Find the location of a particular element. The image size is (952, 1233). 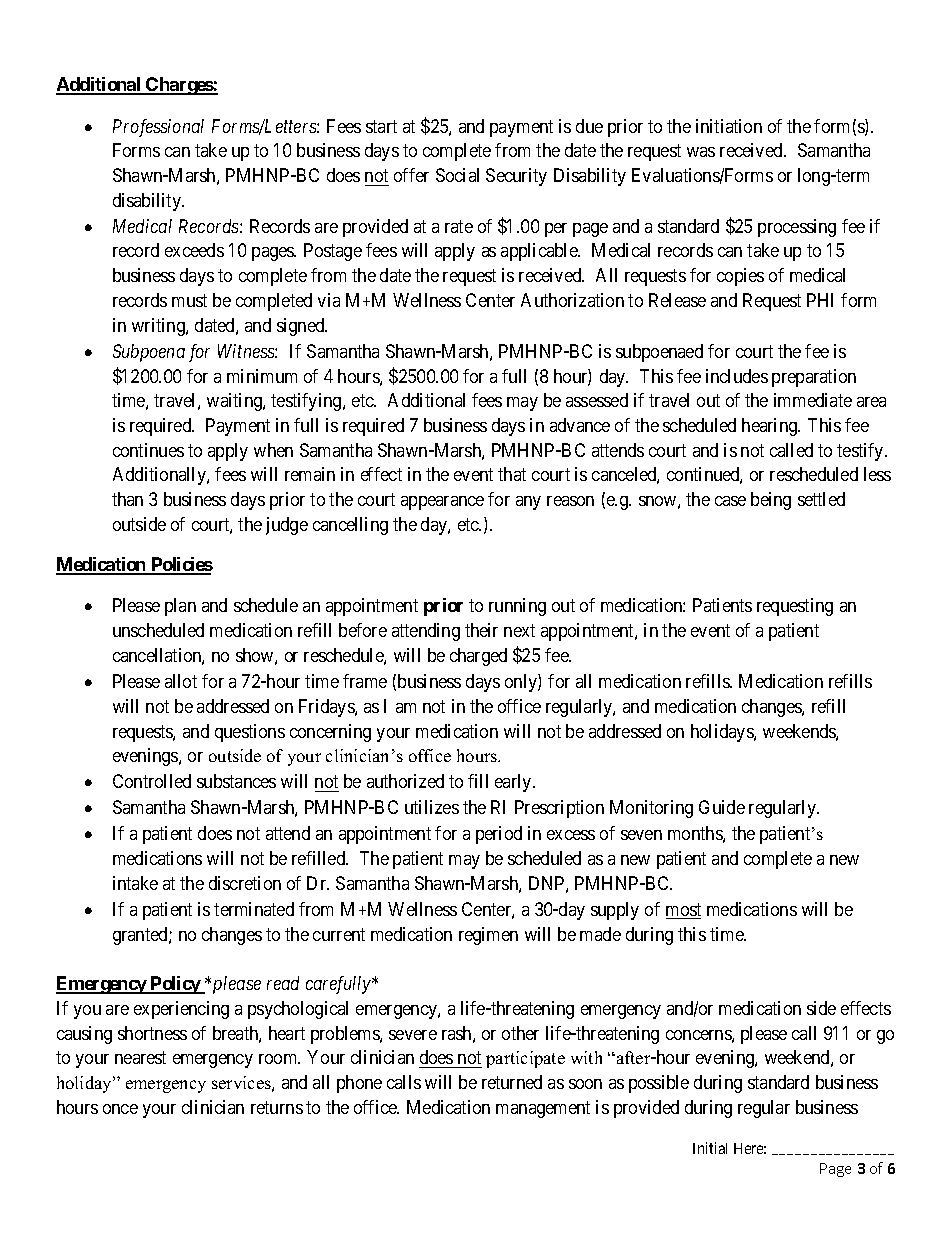

Professional is located at coordinates (158, 128).
